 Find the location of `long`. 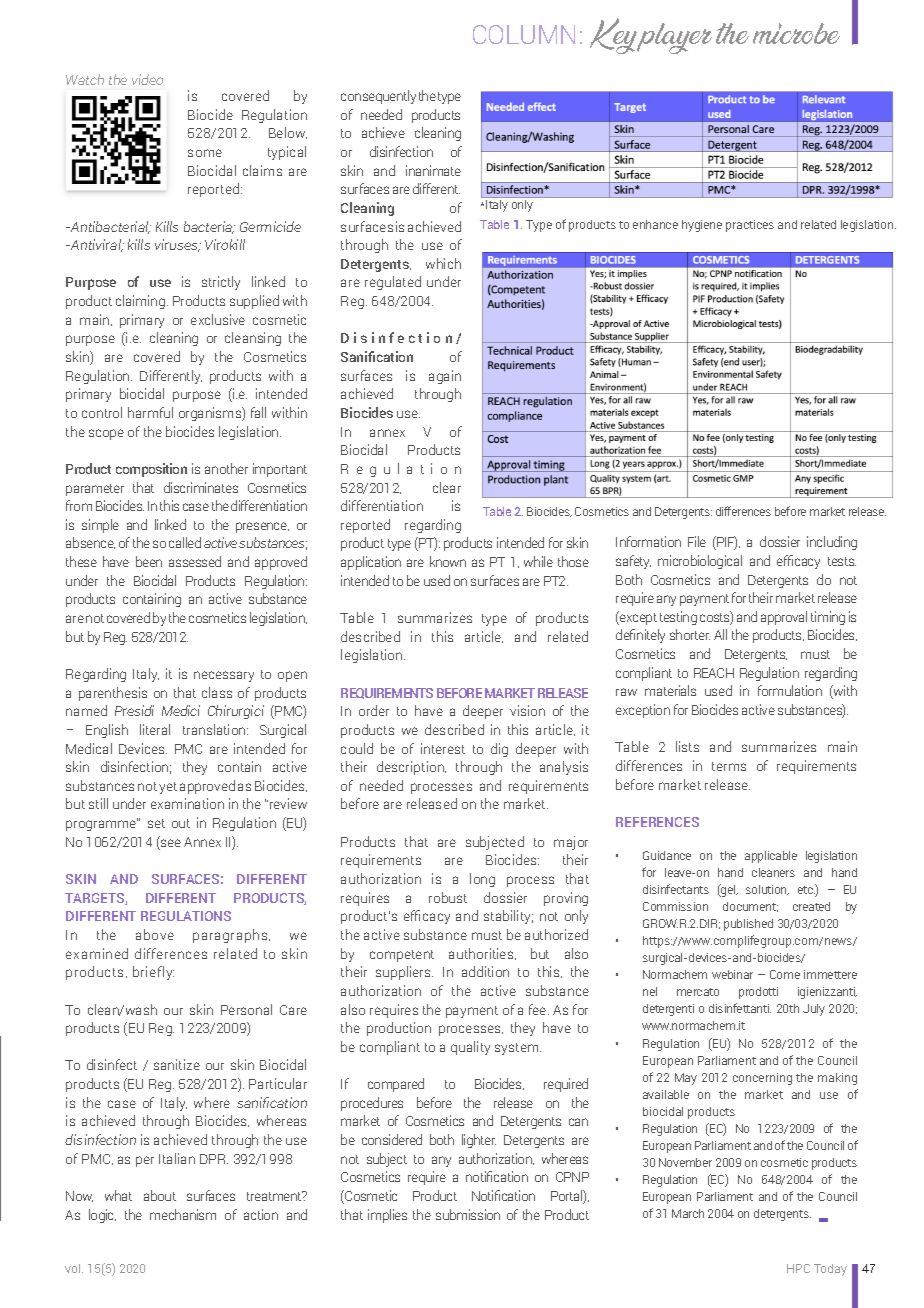

long is located at coordinates (482, 880).
